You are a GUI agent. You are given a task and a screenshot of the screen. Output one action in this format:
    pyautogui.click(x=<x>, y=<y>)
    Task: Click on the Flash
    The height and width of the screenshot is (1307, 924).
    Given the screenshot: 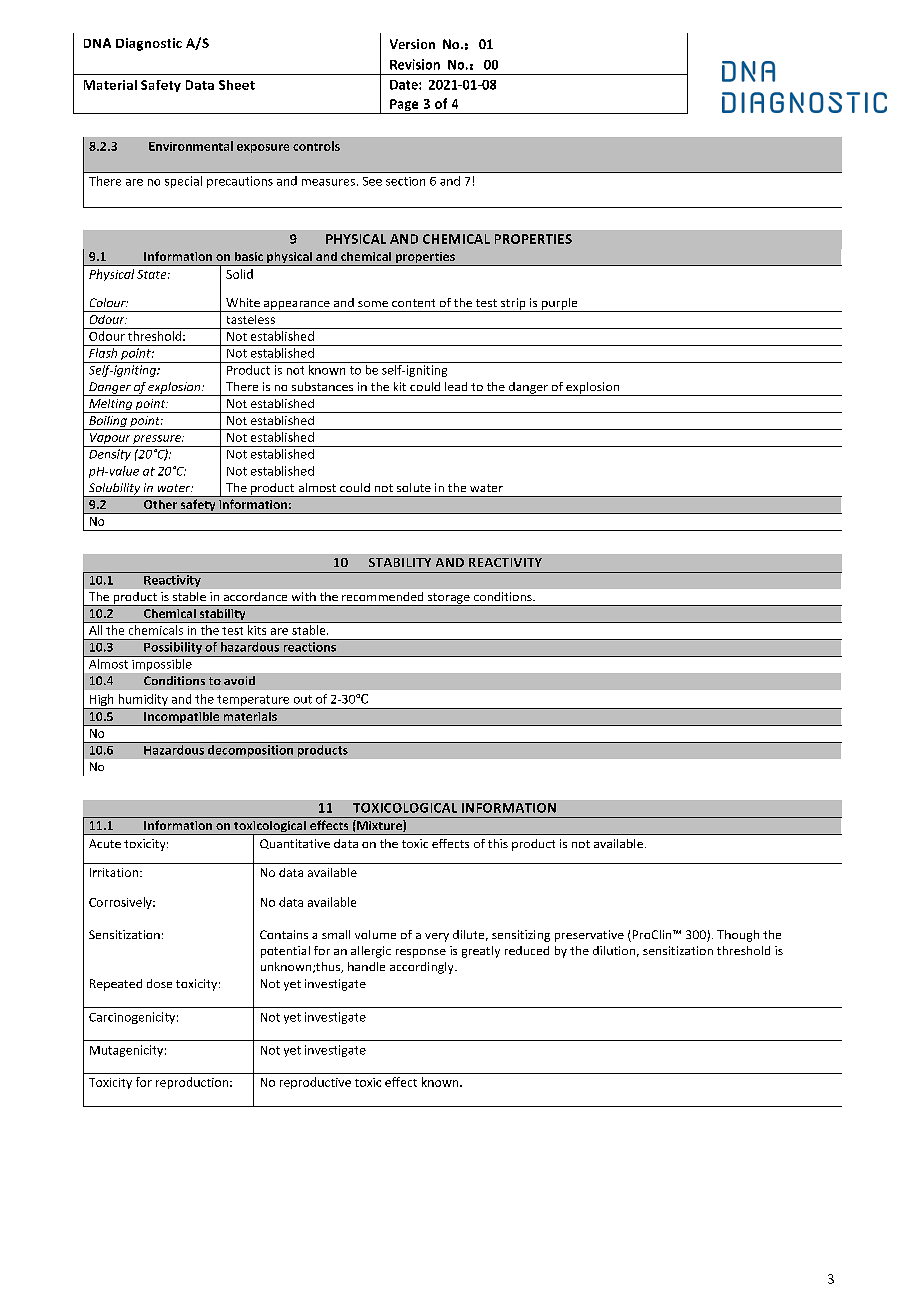 What is the action you would take?
    pyautogui.click(x=103, y=351)
